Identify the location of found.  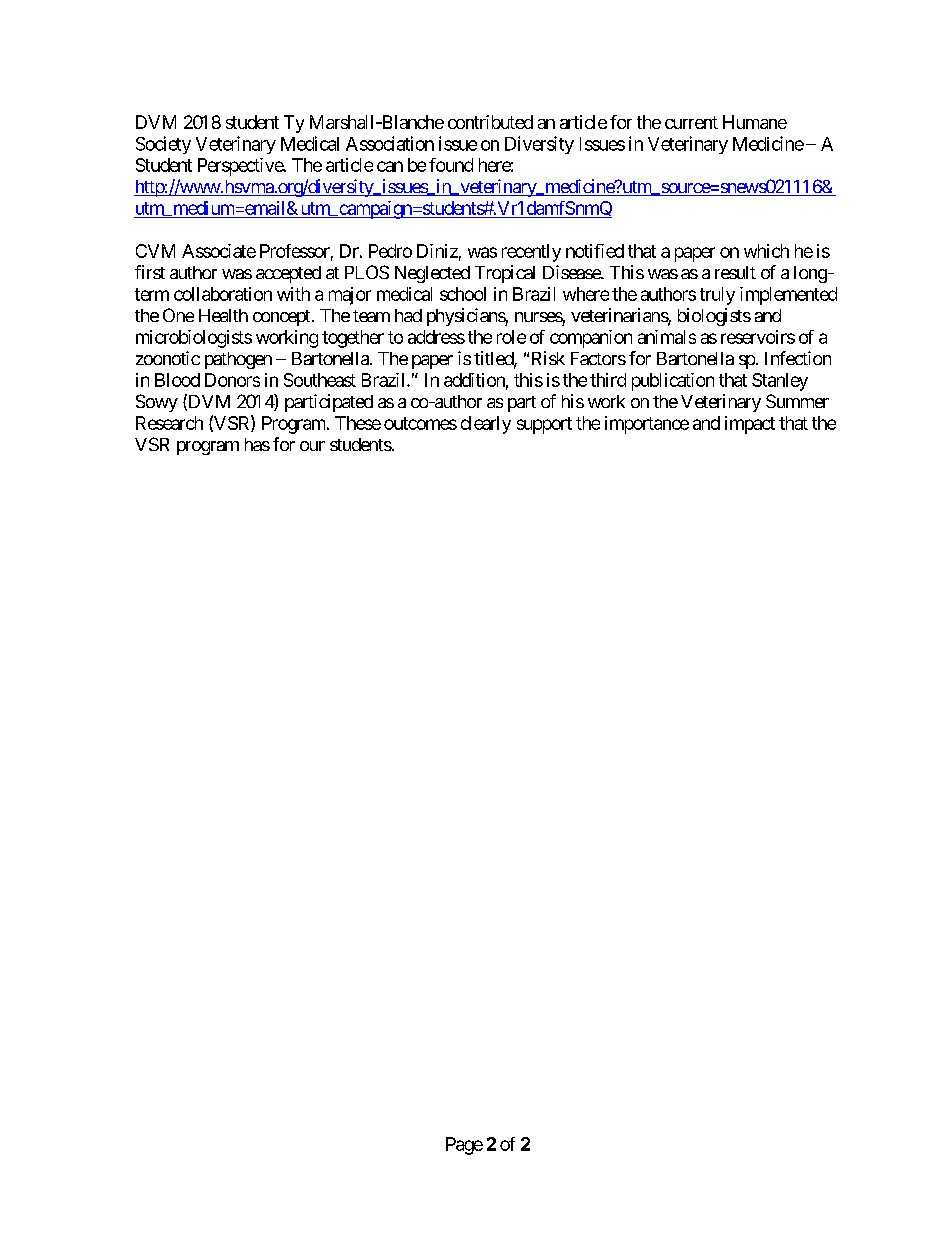
(451, 165).
